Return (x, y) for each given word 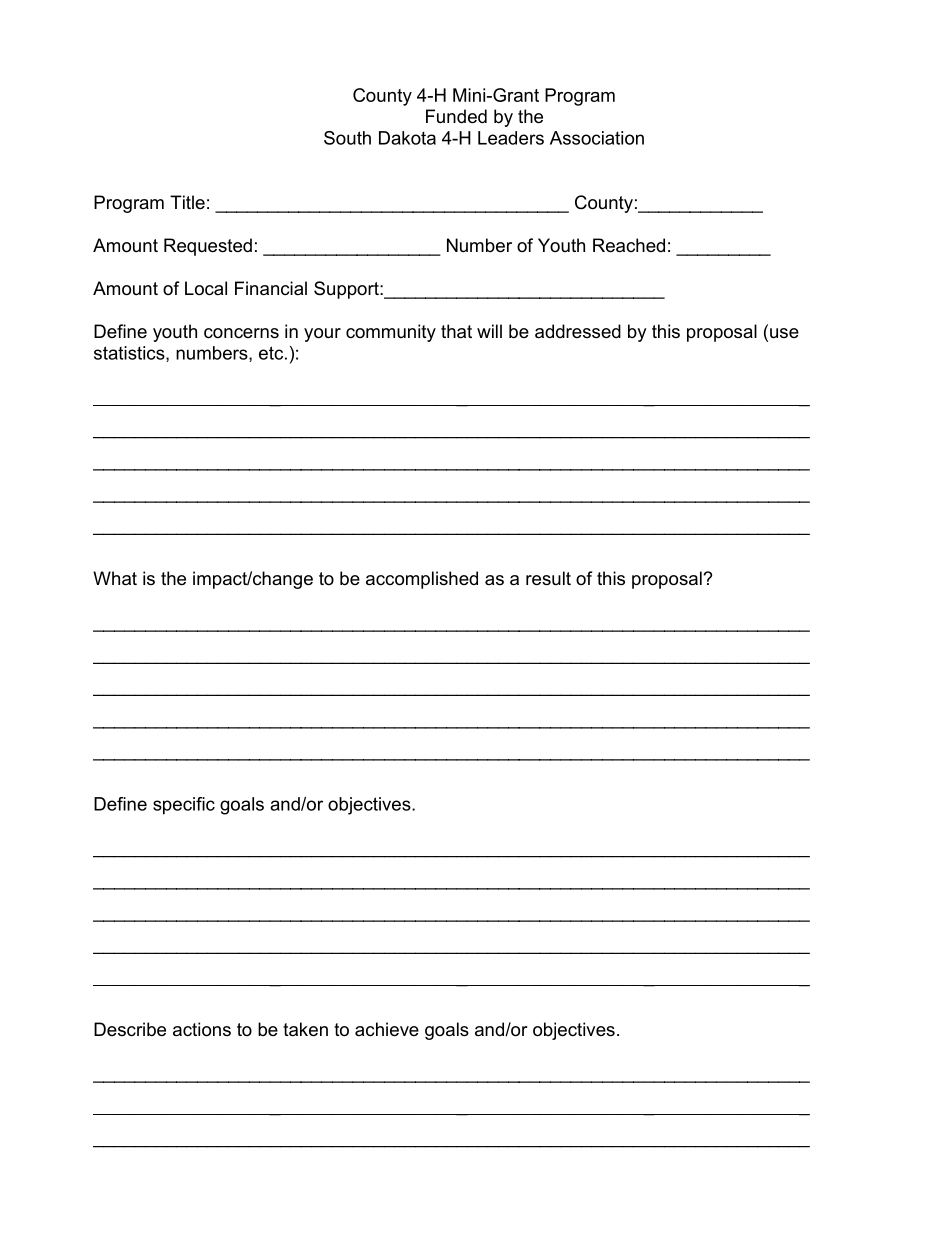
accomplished (422, 580)
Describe (130, 1029)
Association (597, 138)
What (115, 578)
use (784, 333)
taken (305, 1029)
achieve (387, 1029)
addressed (578, 331)
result (548, 578)
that (456, 331)
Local (206, 288)
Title (187, 202)
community (391, 333)
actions (202, 1029)
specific (184, 806)
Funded (456, 116)
